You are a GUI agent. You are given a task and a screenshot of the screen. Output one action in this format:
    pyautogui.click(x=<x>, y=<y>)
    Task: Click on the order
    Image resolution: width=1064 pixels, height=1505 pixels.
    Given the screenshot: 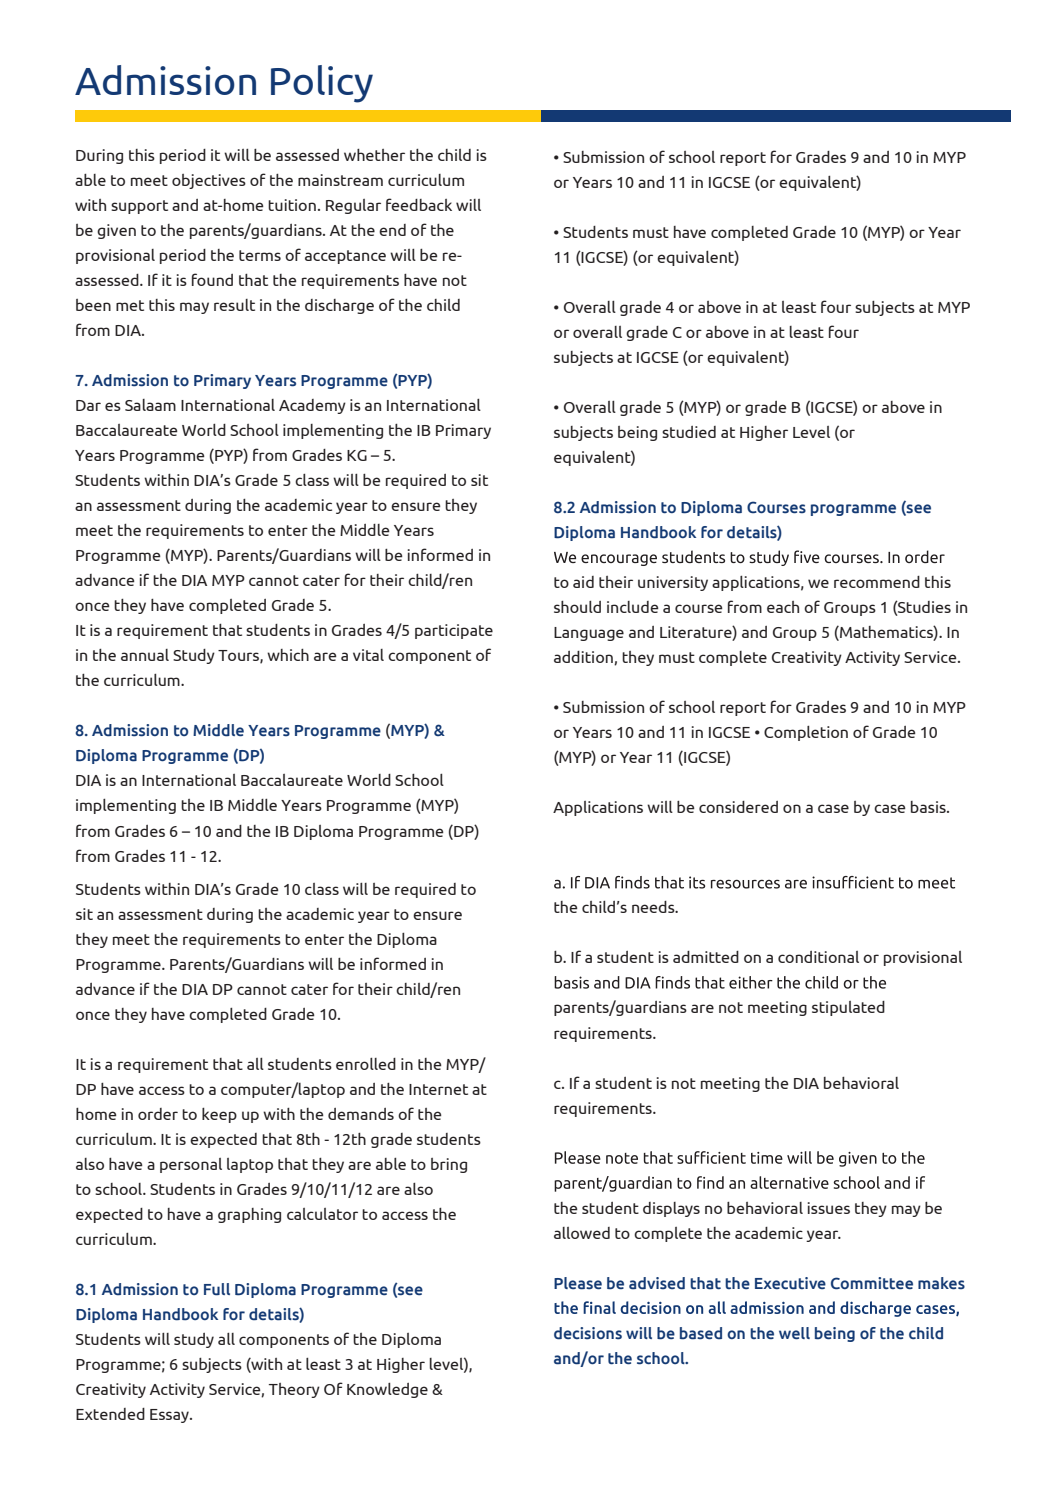 What is the action you would take?
    pyautogui.click(x=158, y=1114)
